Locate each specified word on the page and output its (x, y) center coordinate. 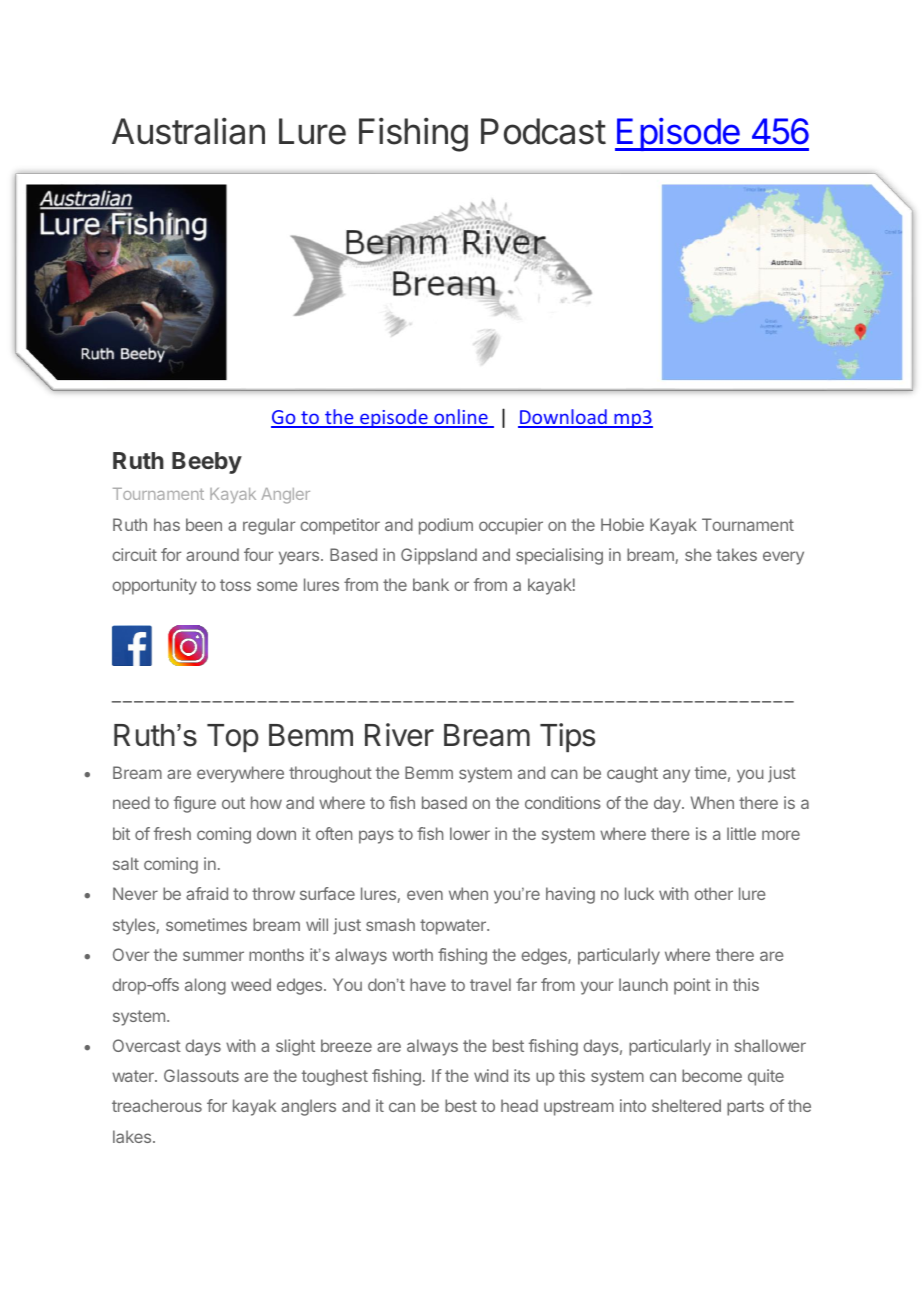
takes (736, 554)
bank (431, 584)
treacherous (157, 1105)
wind (491, 1075)
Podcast (543, 131)
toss (235, 585)
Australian (188, 131)
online (461, 418)
